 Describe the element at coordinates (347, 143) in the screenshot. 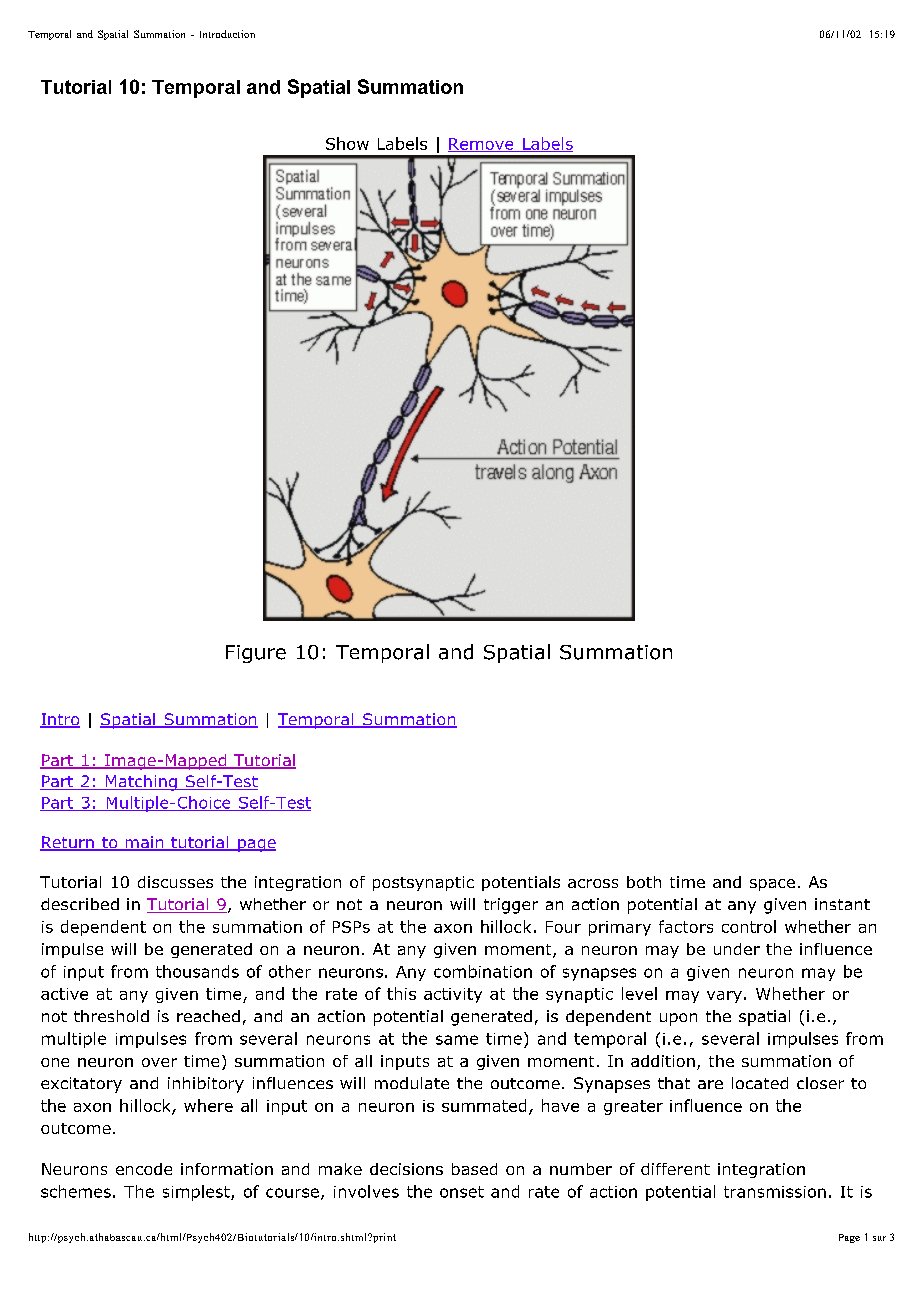

I see `Show` at that location.
